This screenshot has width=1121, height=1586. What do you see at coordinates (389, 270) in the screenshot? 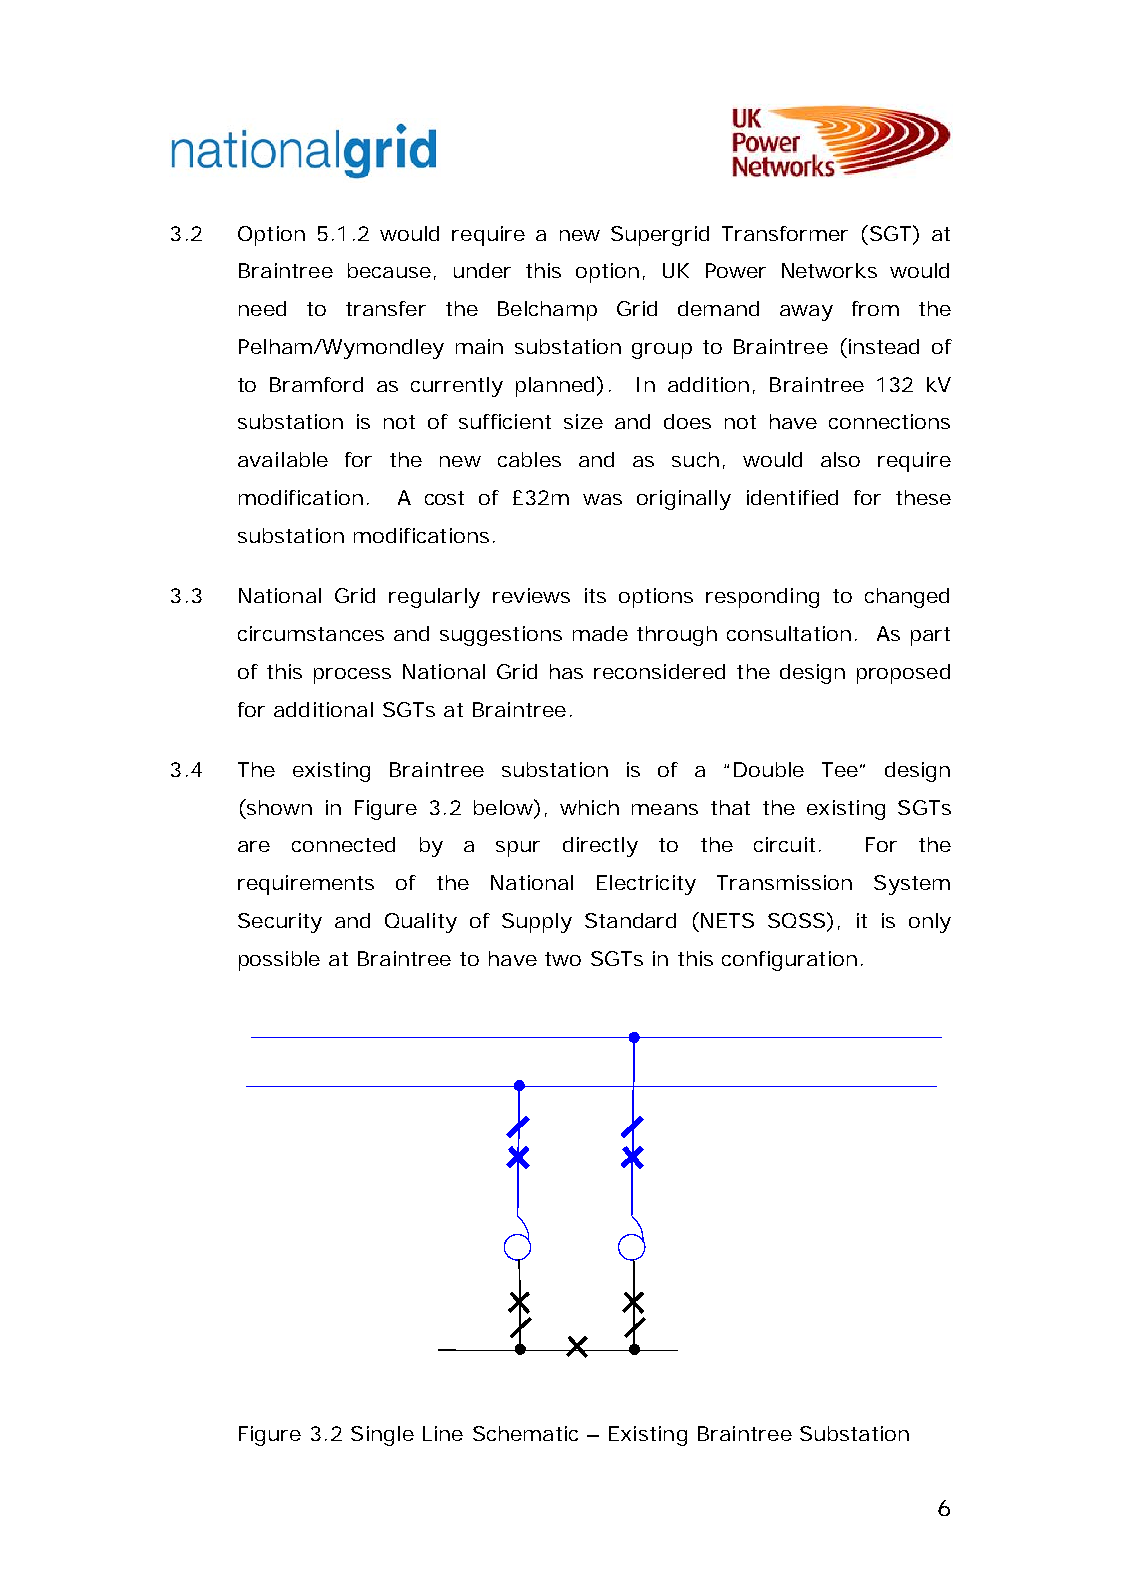
I see `because` at bounding box center [389, 270].
